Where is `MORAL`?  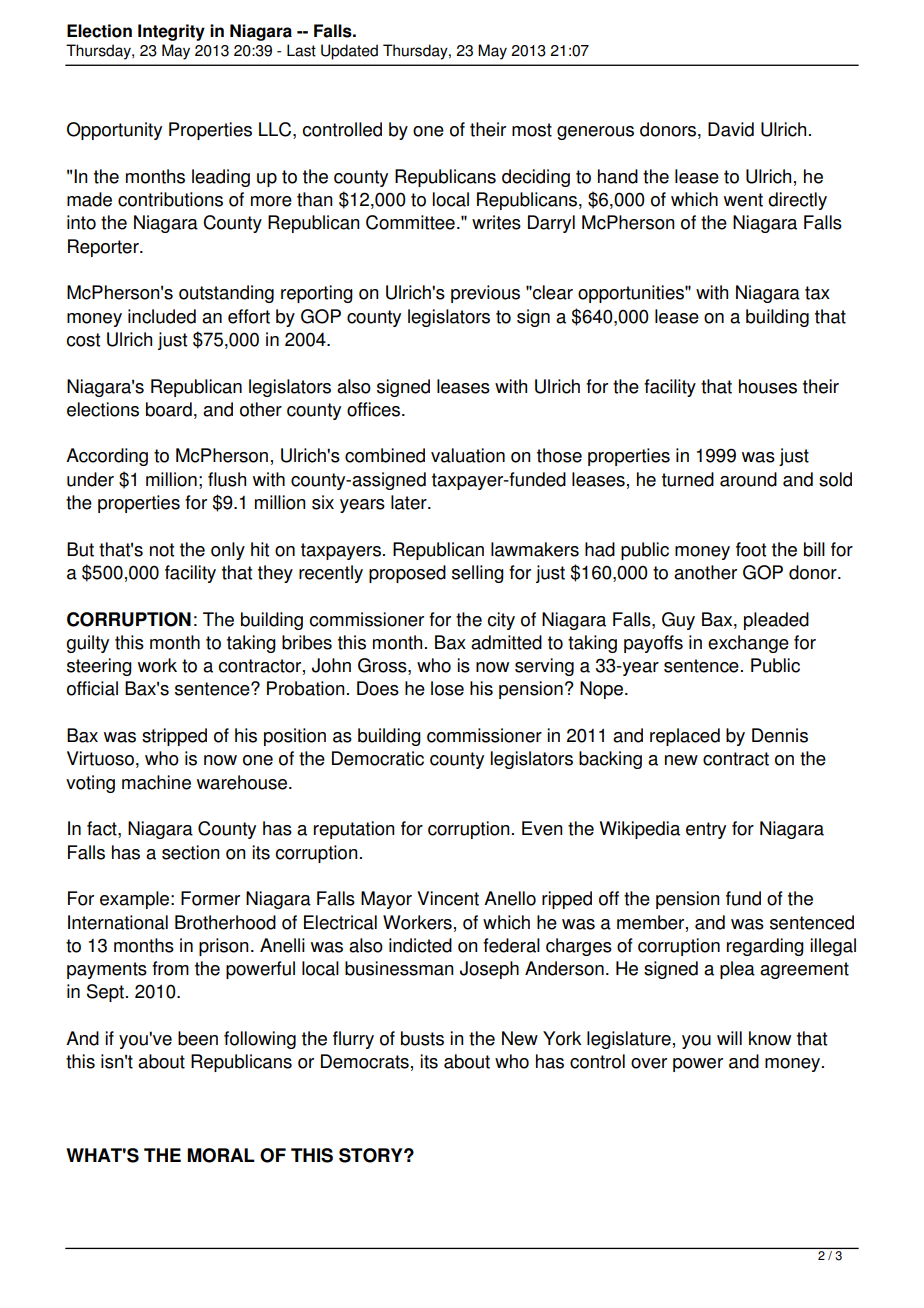
MORAL is located at coordinates (221, 1155).
